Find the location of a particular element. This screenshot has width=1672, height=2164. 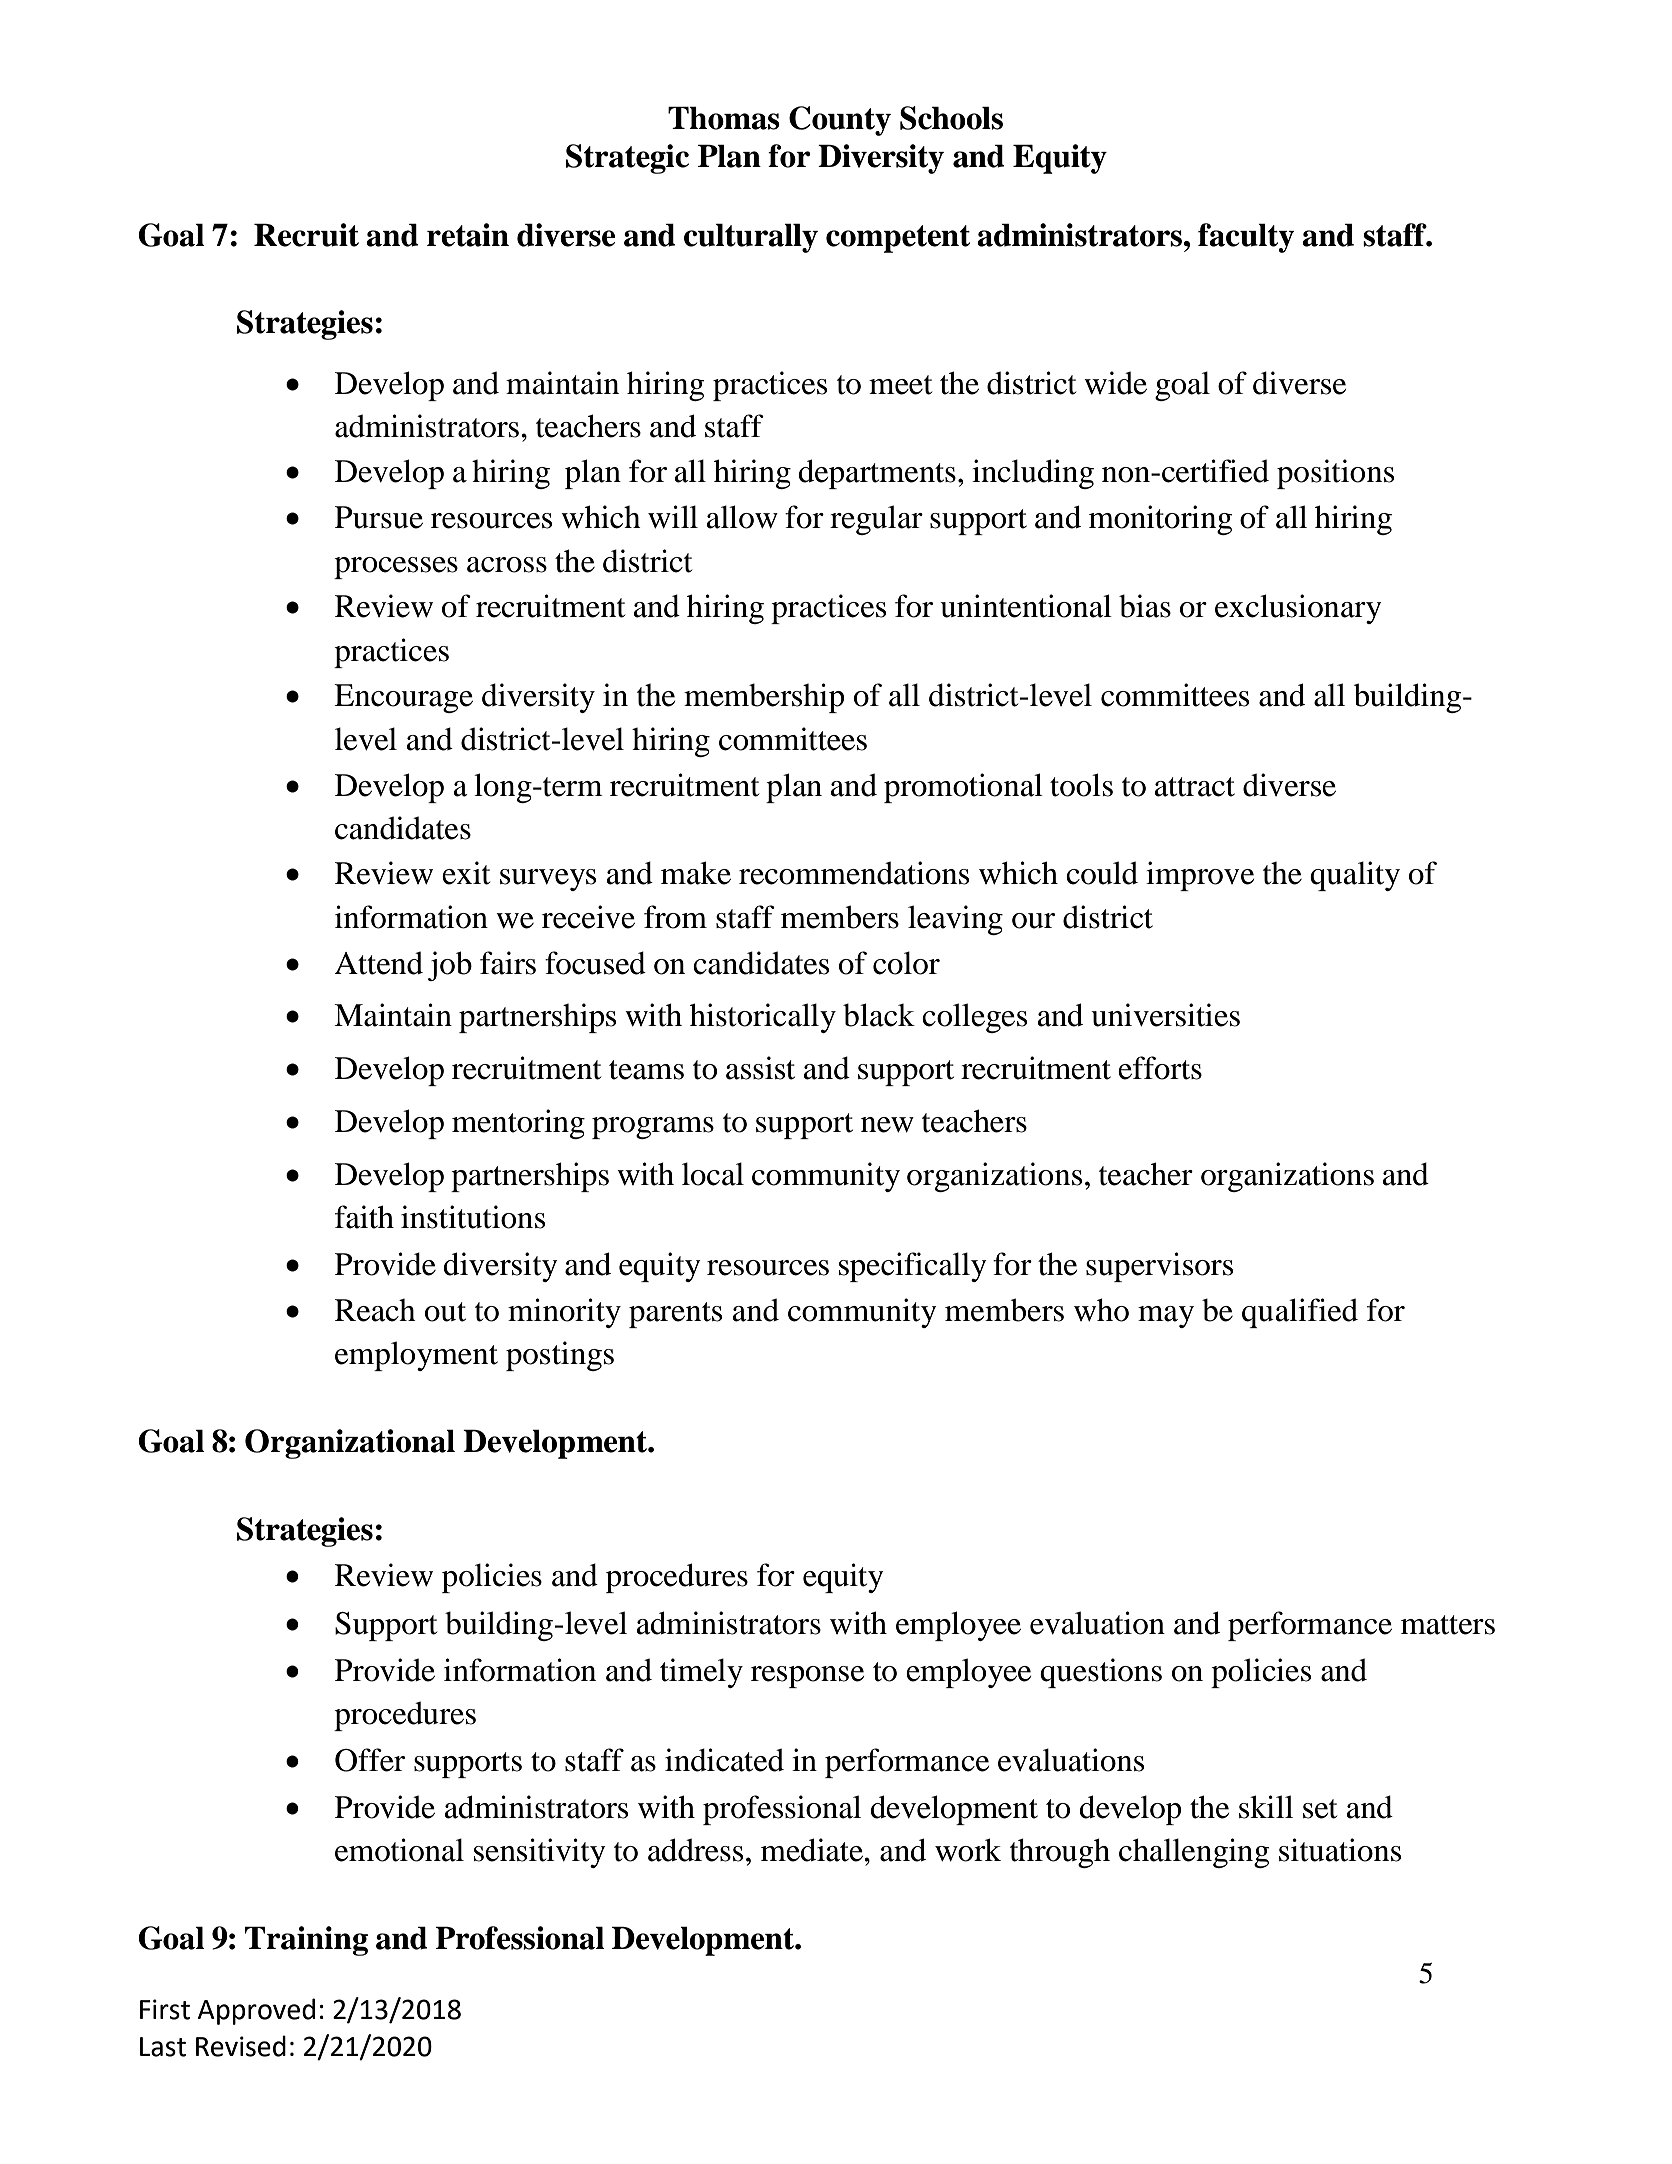

assist is located at coordinates (760, 1068).
